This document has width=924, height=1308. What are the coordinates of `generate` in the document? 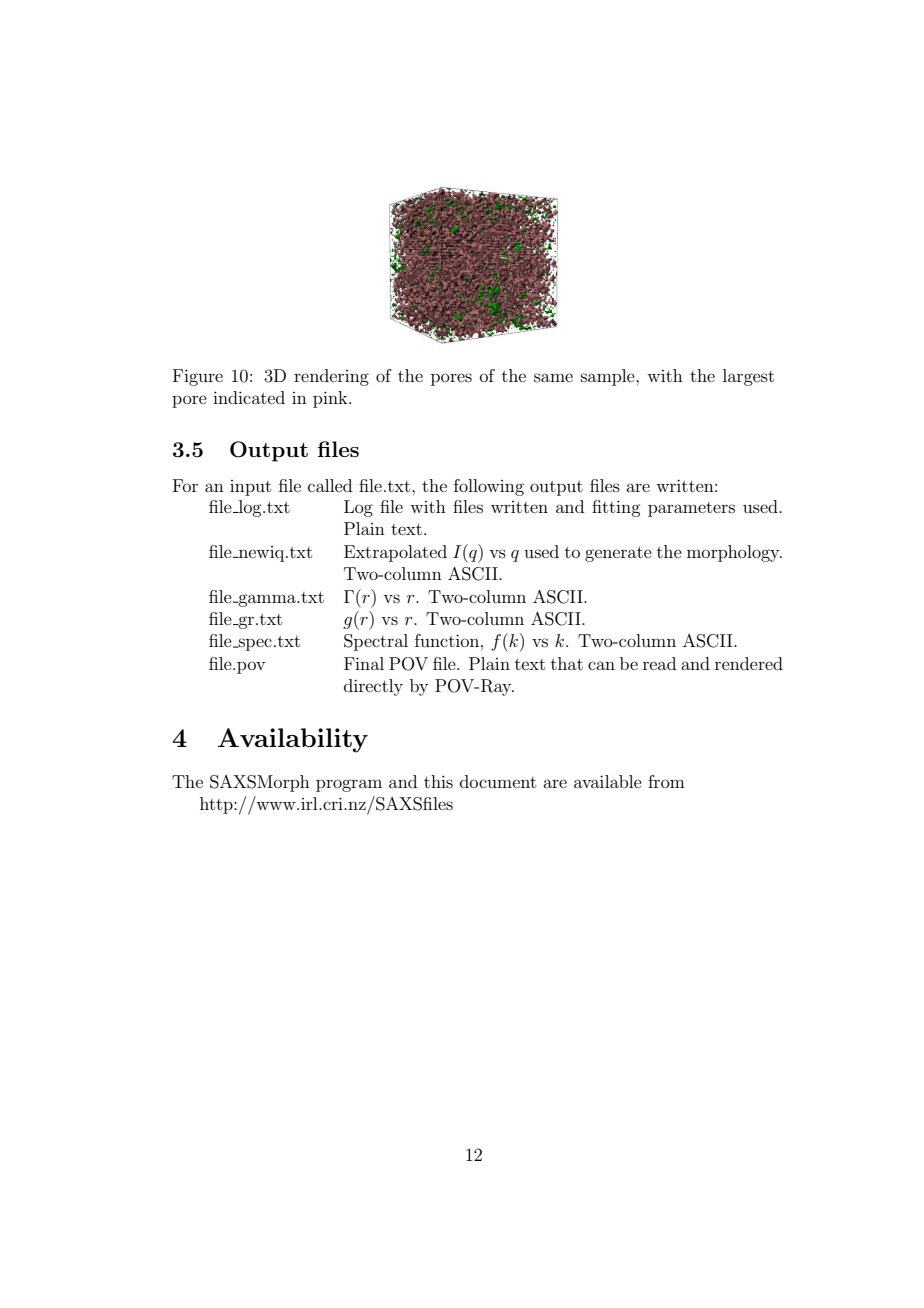 It's located at (618, 554).
